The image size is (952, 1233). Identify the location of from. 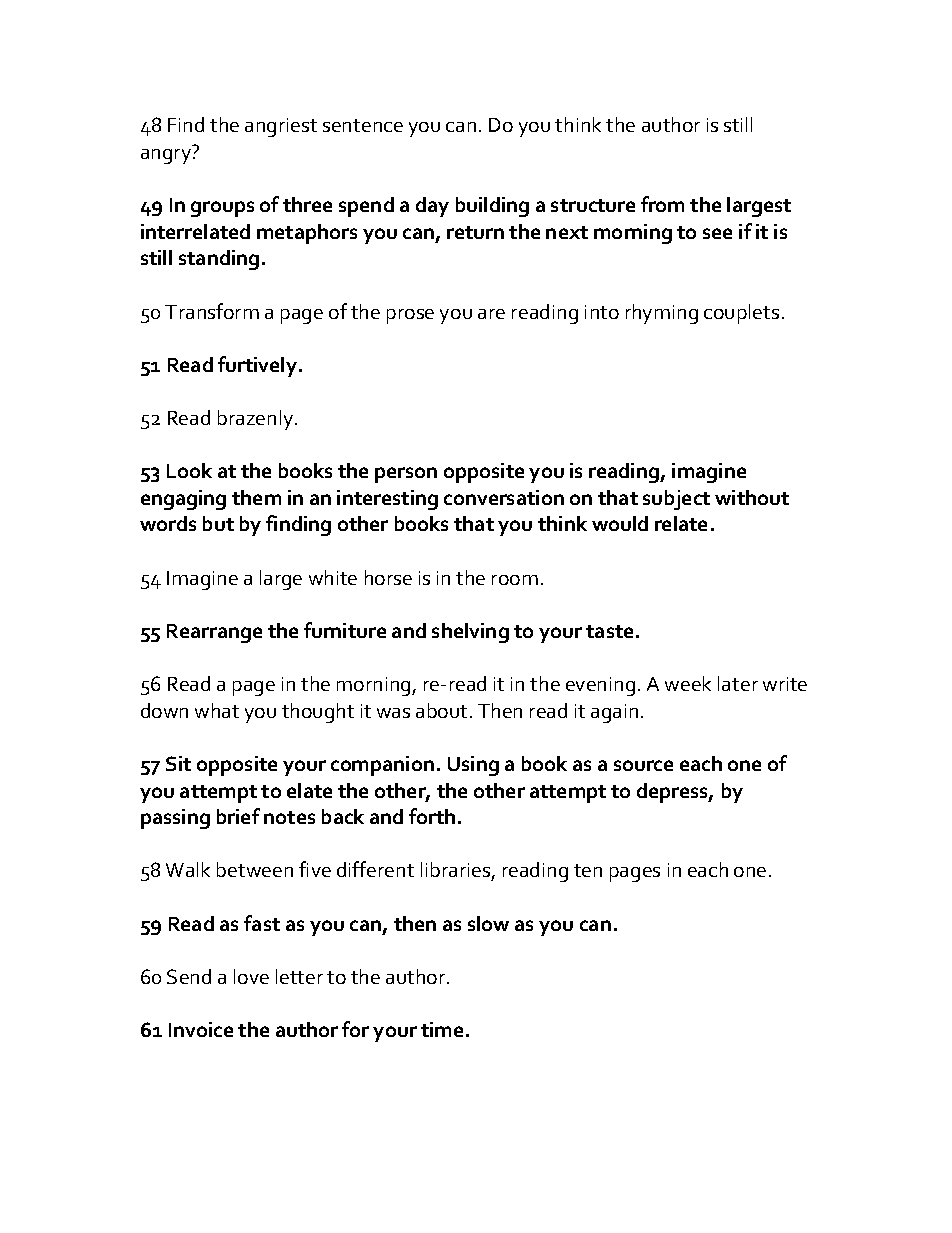
(662, 204).
